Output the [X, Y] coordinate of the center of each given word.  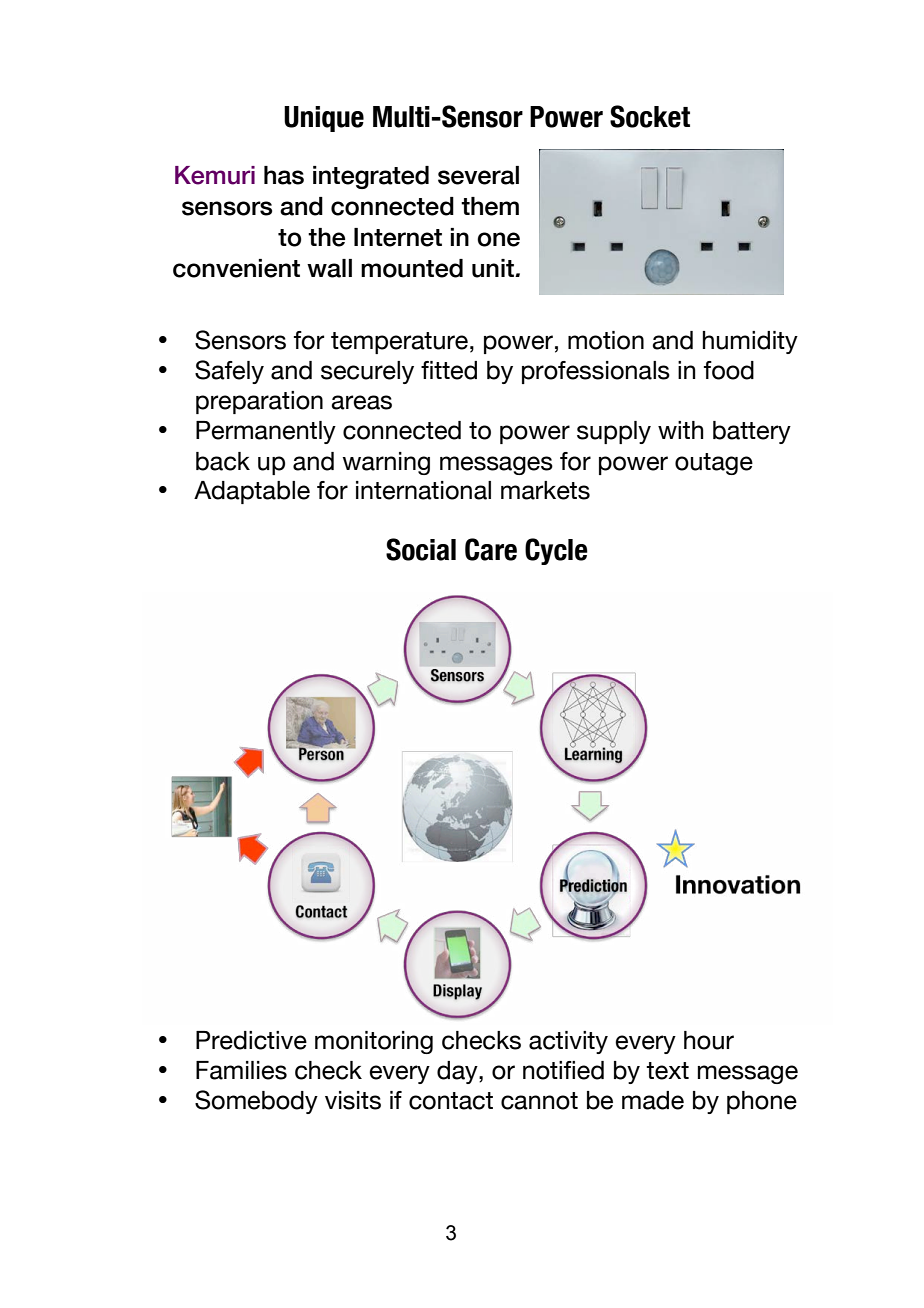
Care [491, 549]
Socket [650, 116]
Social [421, 549]
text [667, 1071]
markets [545, 490]
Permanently [266, 432]
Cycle [556, 551]
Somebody [256, 1102]
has [284, 175]
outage [714, 464]
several [478, 175]
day [458, 1072]
